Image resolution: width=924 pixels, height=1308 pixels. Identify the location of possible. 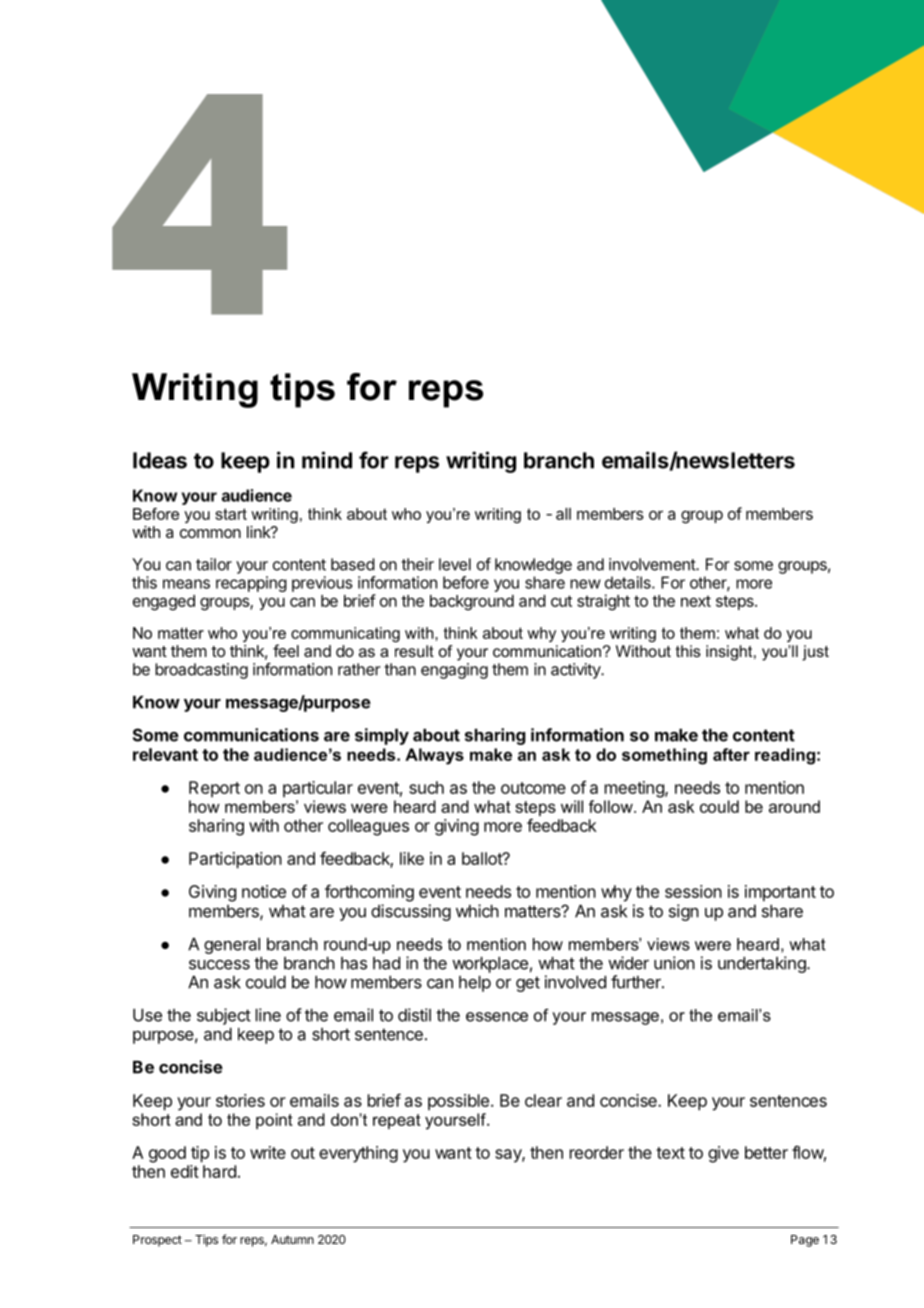
(458, 1102).
